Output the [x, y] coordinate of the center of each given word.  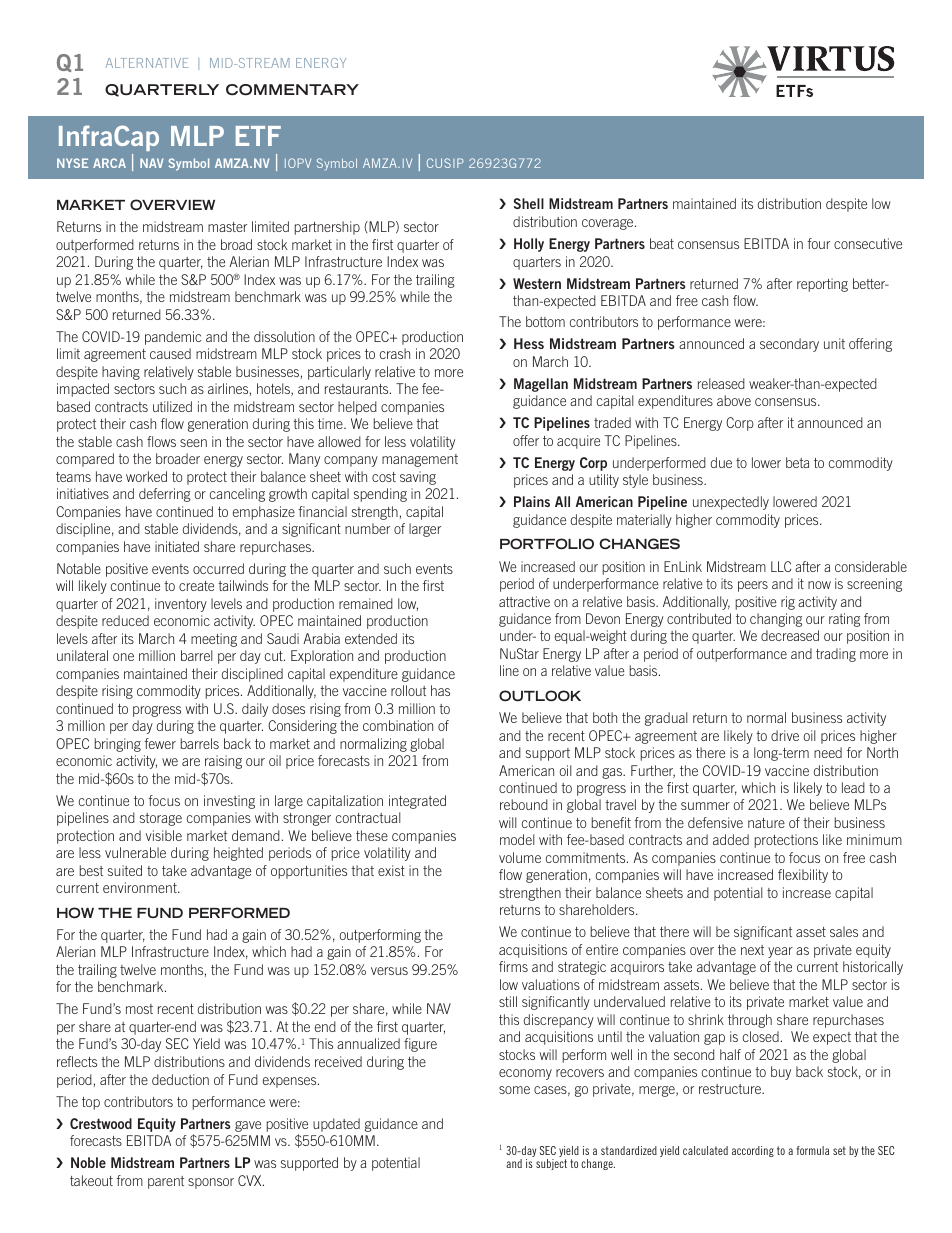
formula [812, 1150]
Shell [529, 203]
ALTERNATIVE [147, 63]
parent [166, 1182]
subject [551, 1164]
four [818, 243]
